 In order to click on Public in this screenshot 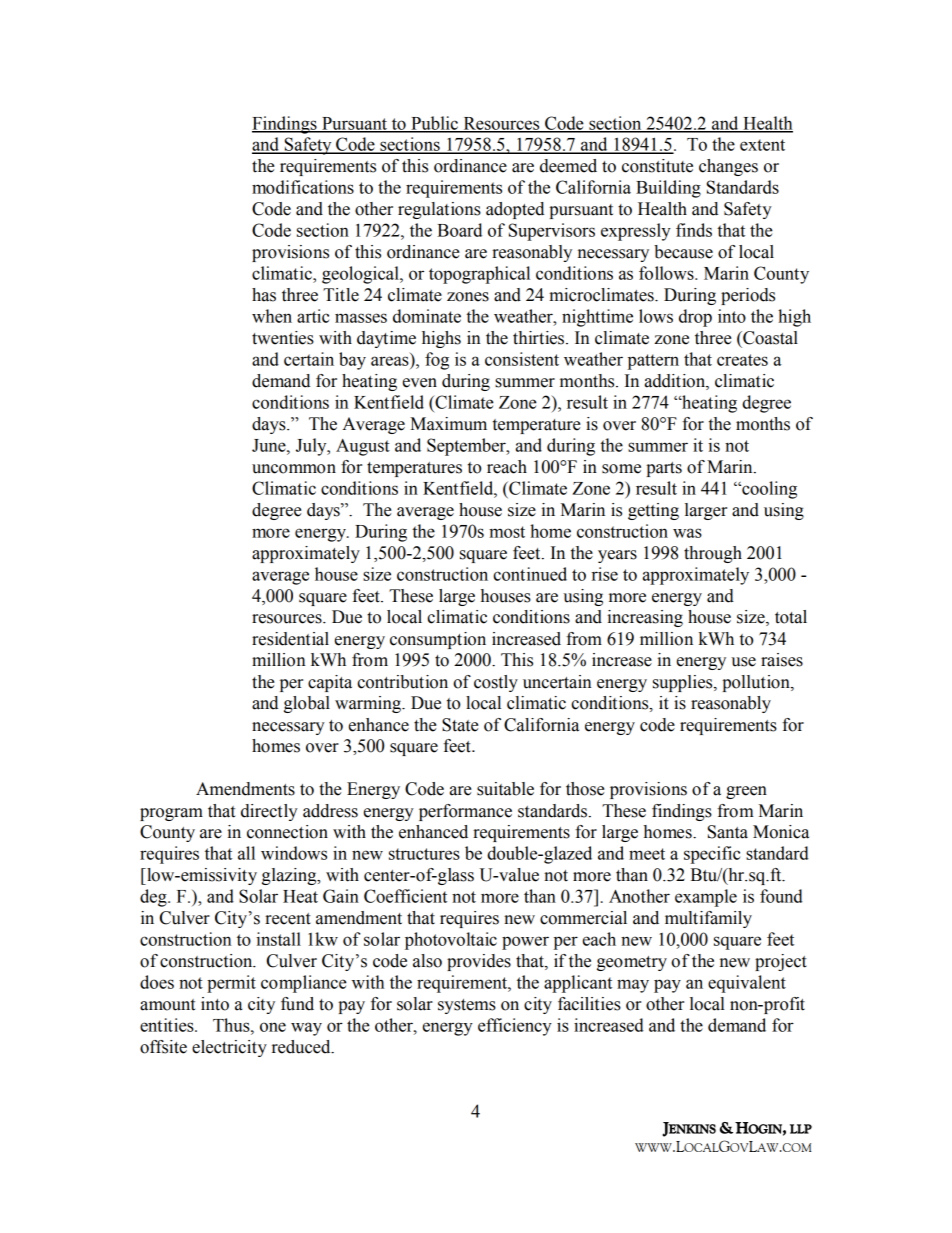, I will do `click(434, 124)`.
